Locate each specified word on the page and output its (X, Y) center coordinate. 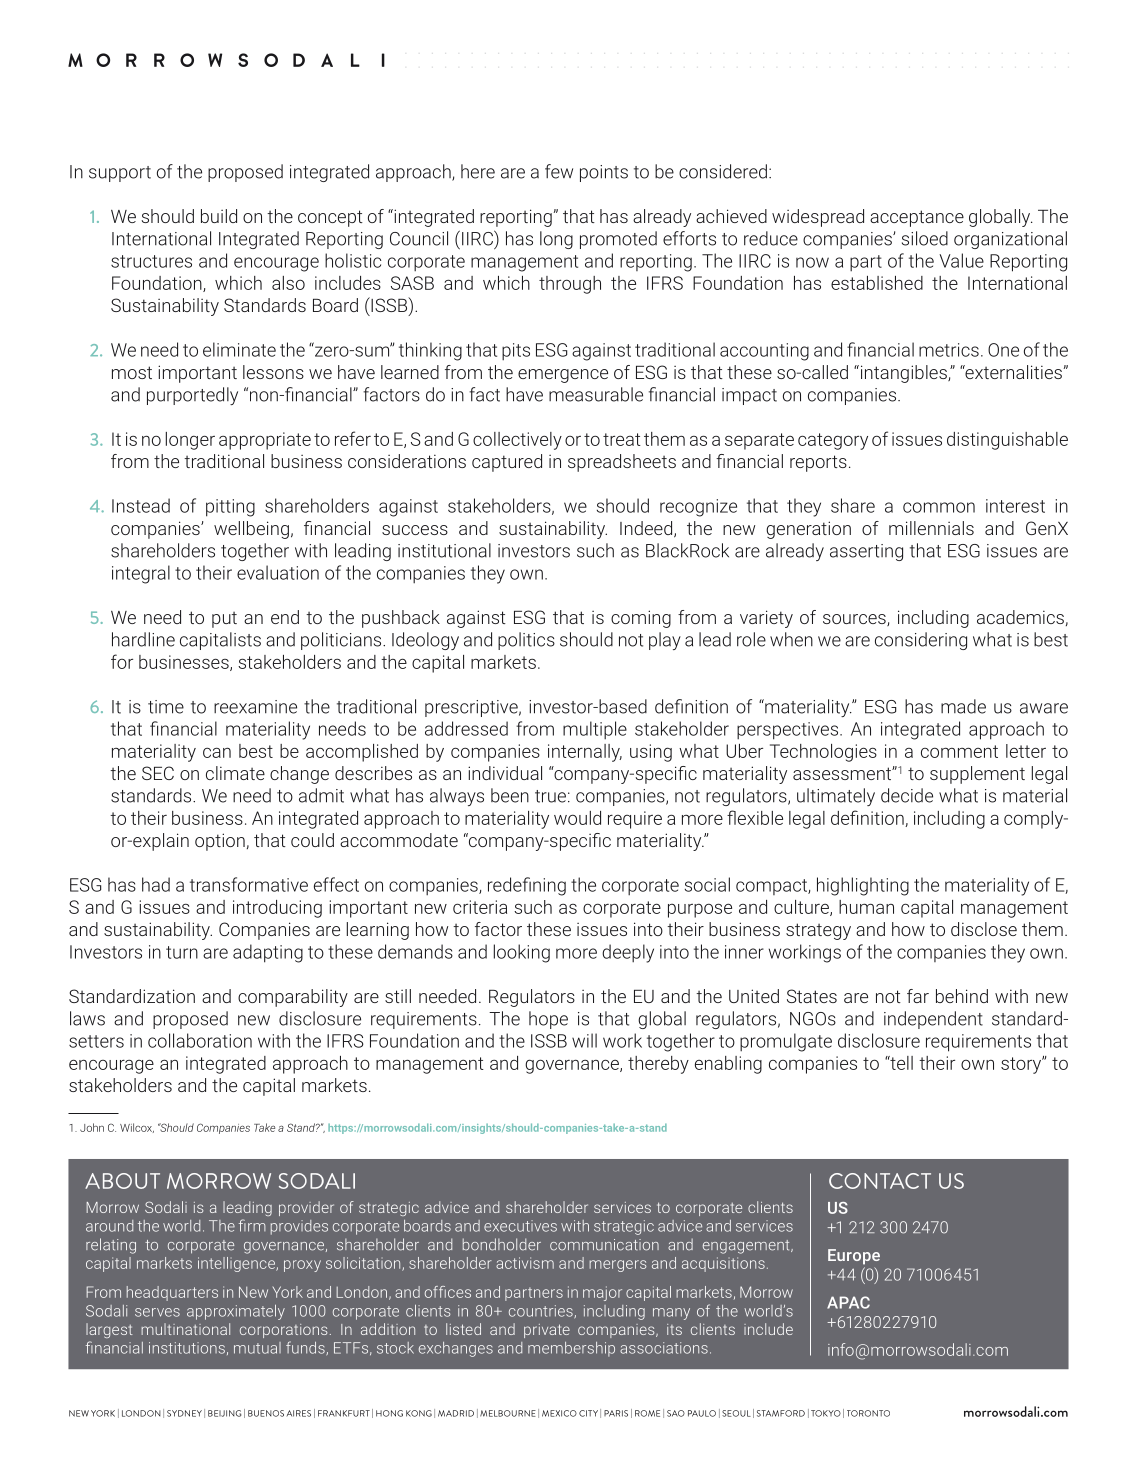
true (550, 796)
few (559, 171)
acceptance (917, 218)
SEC (158, 773)
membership (571, 1349)
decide (907, 795)
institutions (187, 1348)
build (219, 216)
